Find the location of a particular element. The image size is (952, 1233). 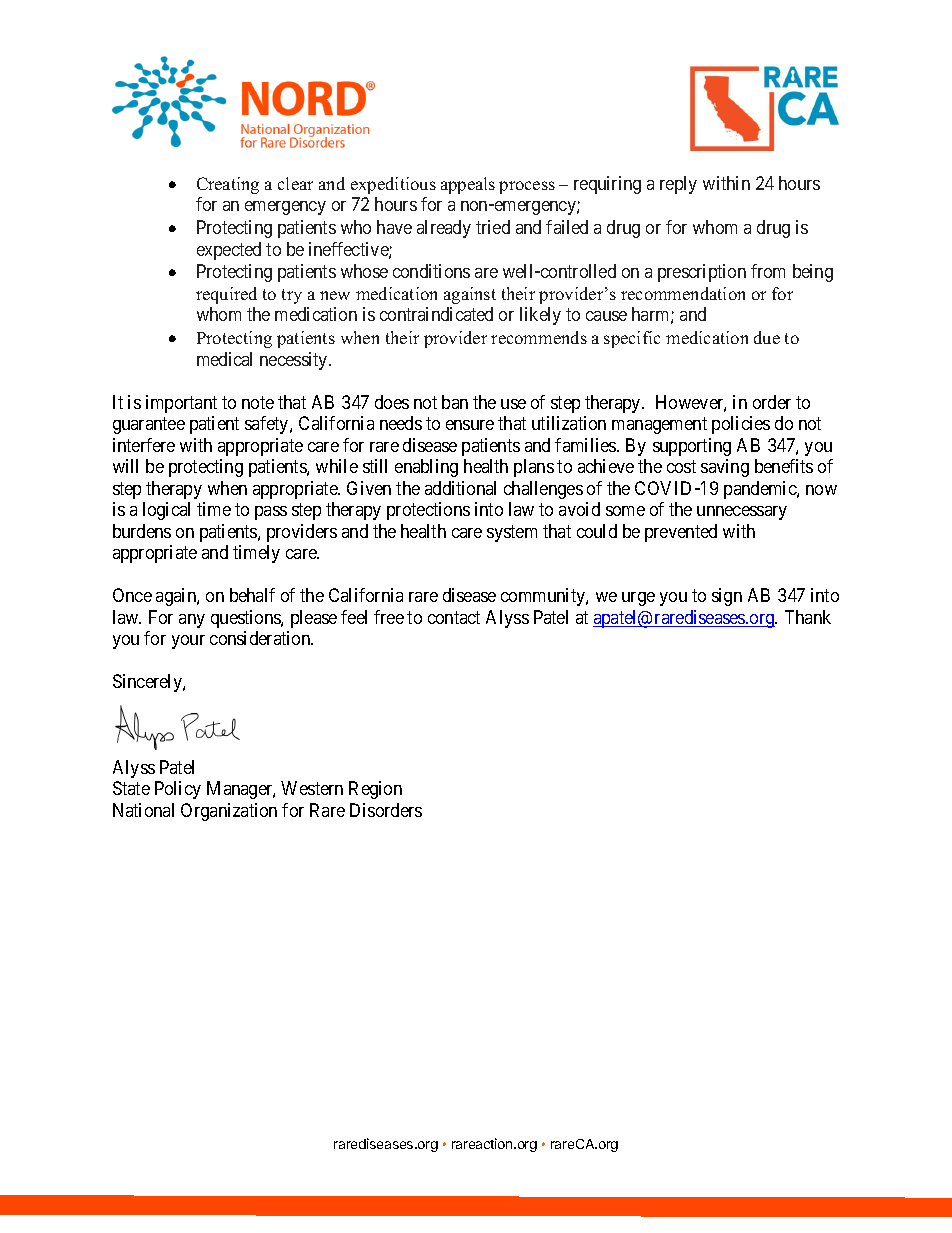

policies is located at coordinates (741, 425).
